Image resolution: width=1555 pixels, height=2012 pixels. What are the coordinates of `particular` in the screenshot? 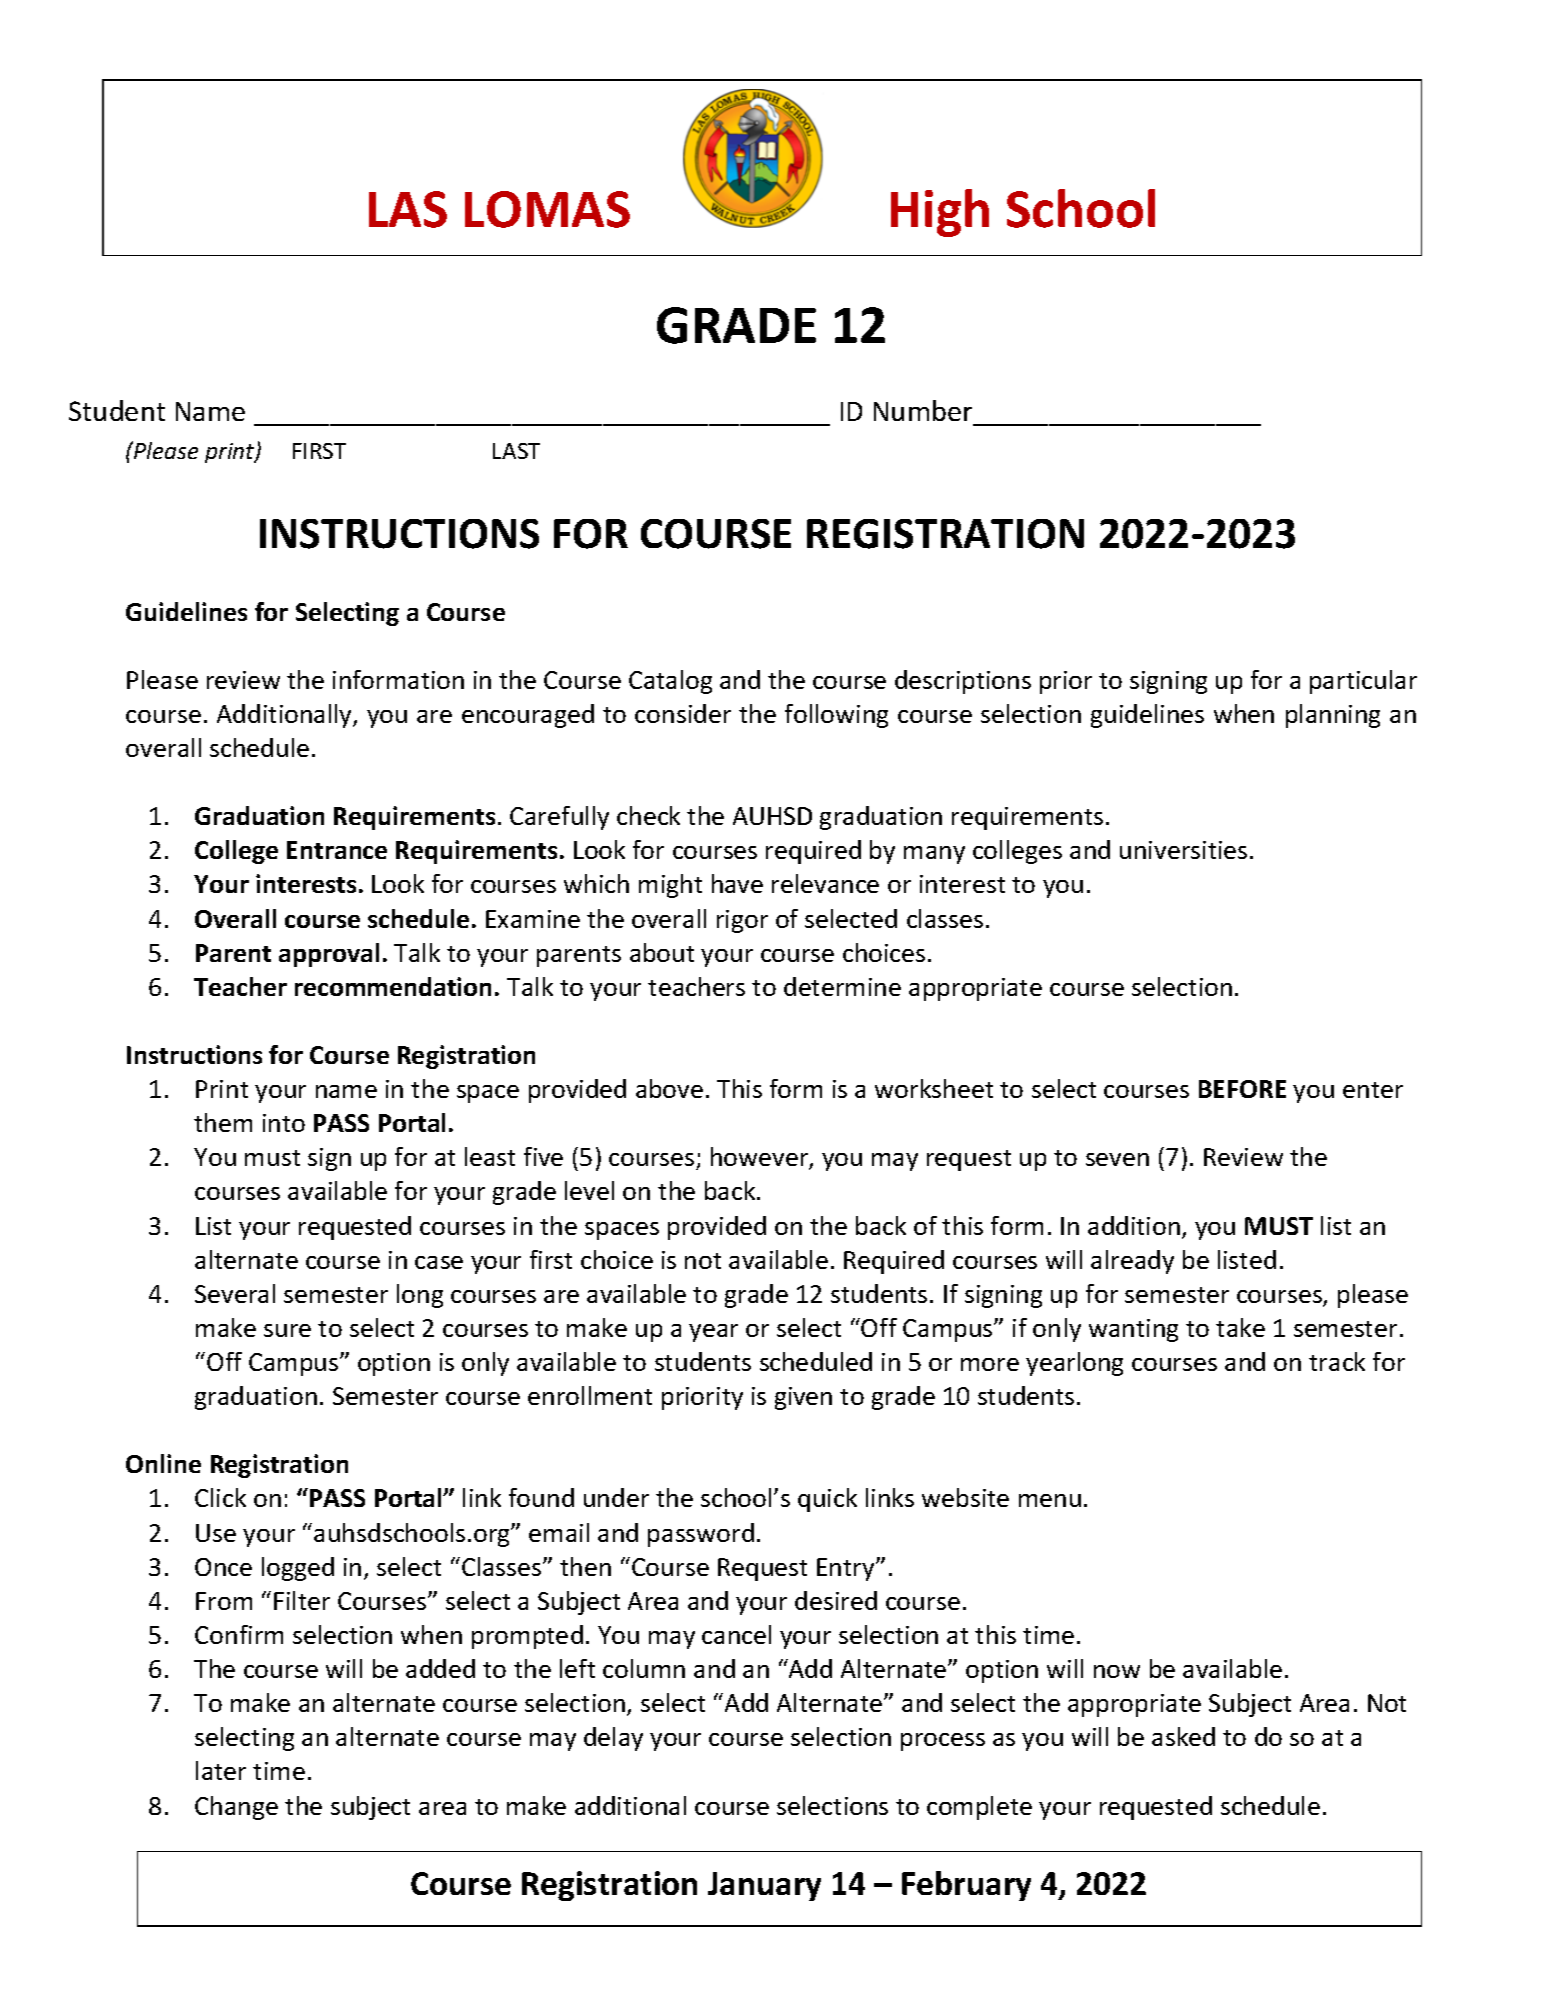 It's located at (1363, 682).
